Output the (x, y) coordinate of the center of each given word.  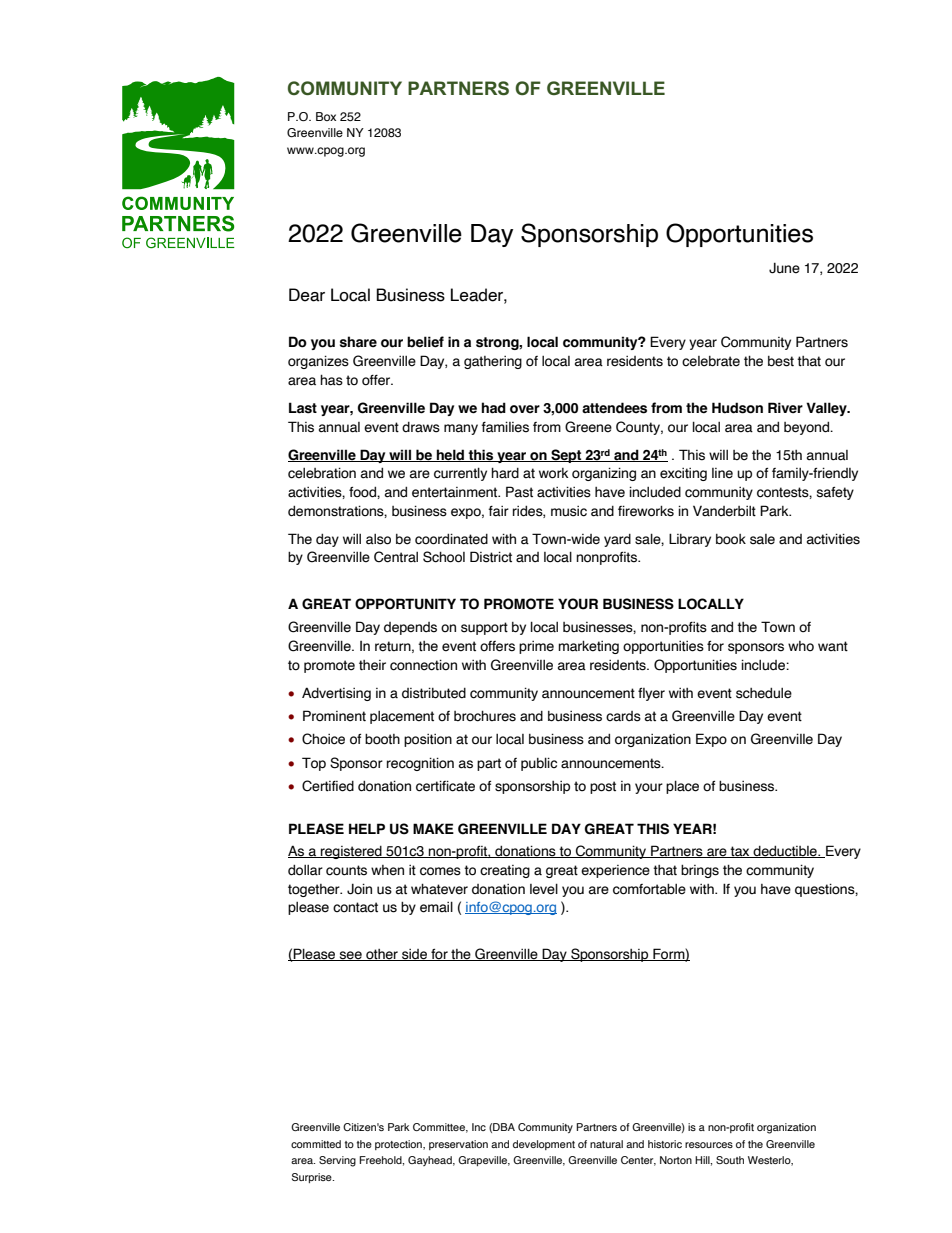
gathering (493, 362)
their (372, 665)
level (544, 889)
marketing (588, 647)
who (801, 646)
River (785, 407)
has (331, 380)
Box (326, 116)
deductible (785, 851)
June (784, 268)
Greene (588, 427)
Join (359, 889)
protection (399, 1145)
